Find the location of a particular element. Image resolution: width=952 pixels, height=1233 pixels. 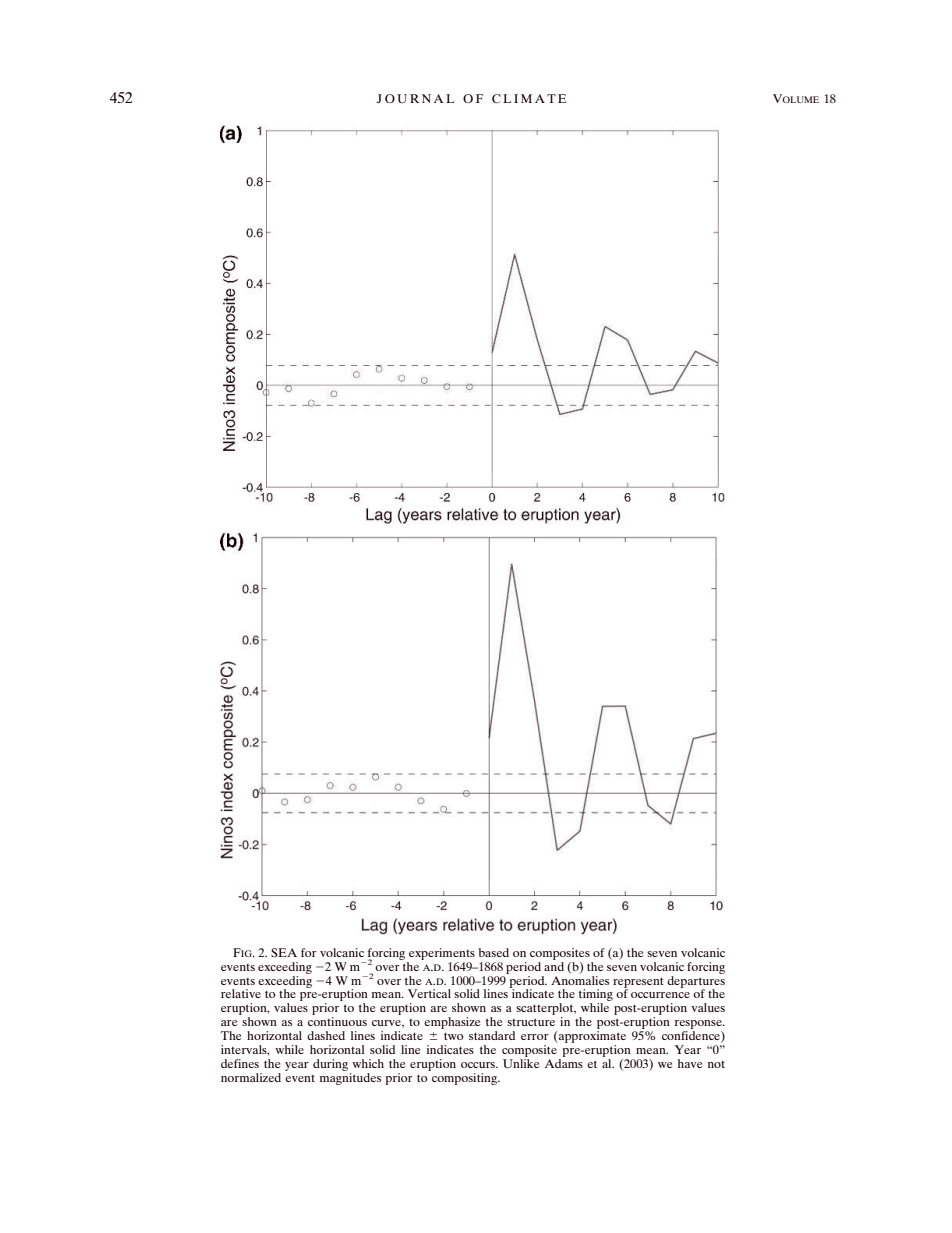

based is located at coordinates (494, 952).
